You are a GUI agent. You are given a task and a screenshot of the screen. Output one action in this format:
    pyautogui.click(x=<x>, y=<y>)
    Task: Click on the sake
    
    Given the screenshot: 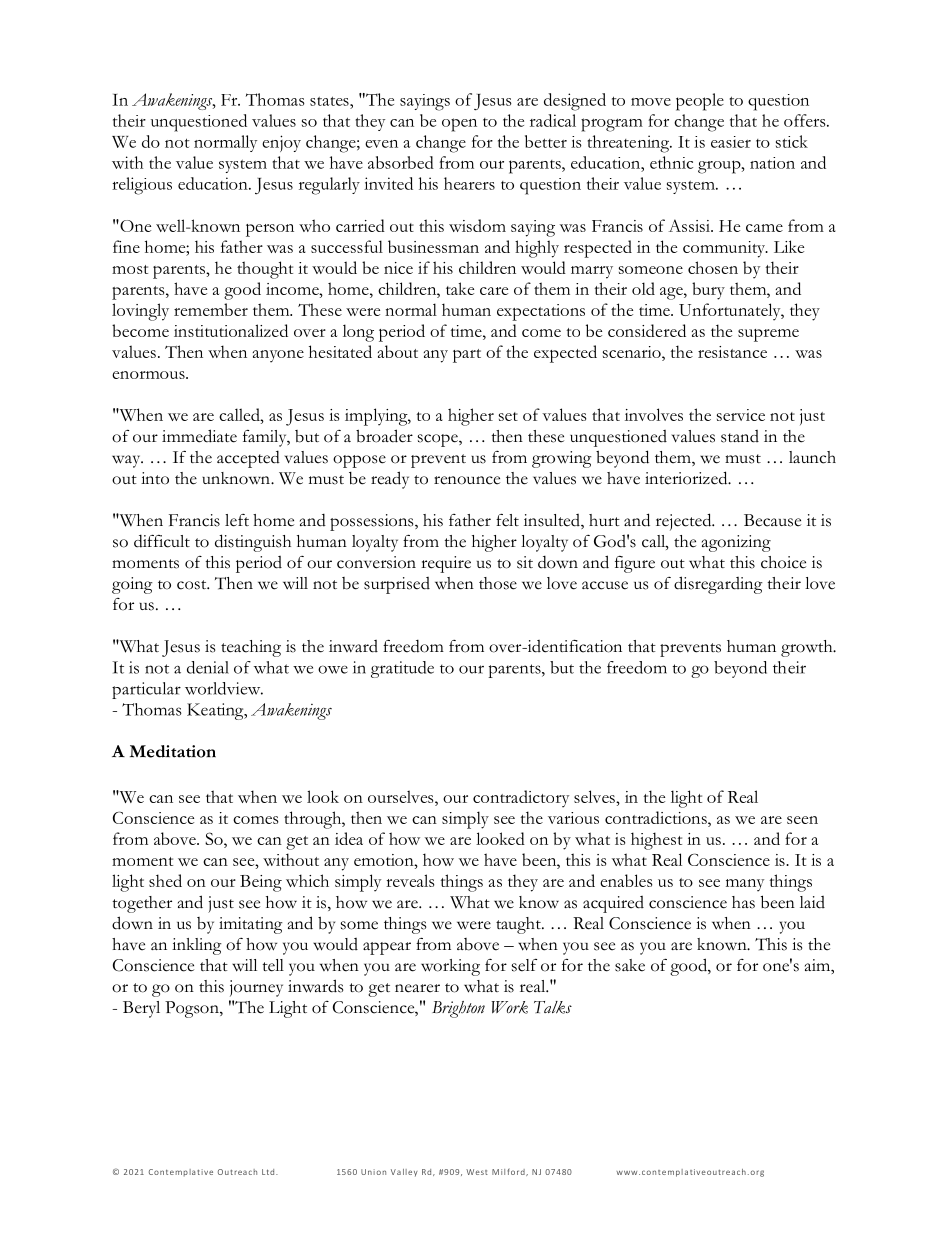 What is the action you would take?
    pyautogui.click(x=630, y=965)
